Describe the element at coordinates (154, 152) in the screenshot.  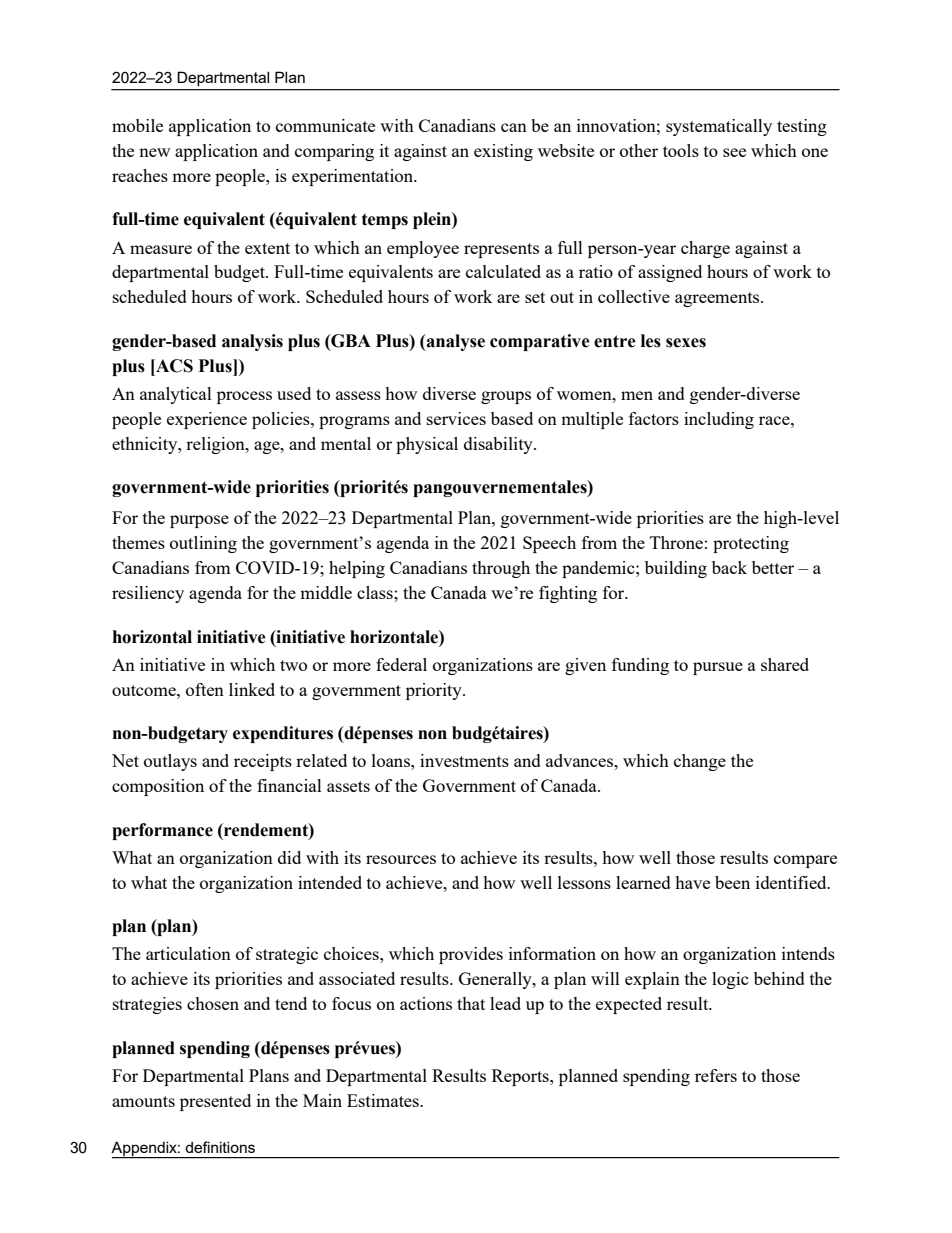
I see `new` at that location.
